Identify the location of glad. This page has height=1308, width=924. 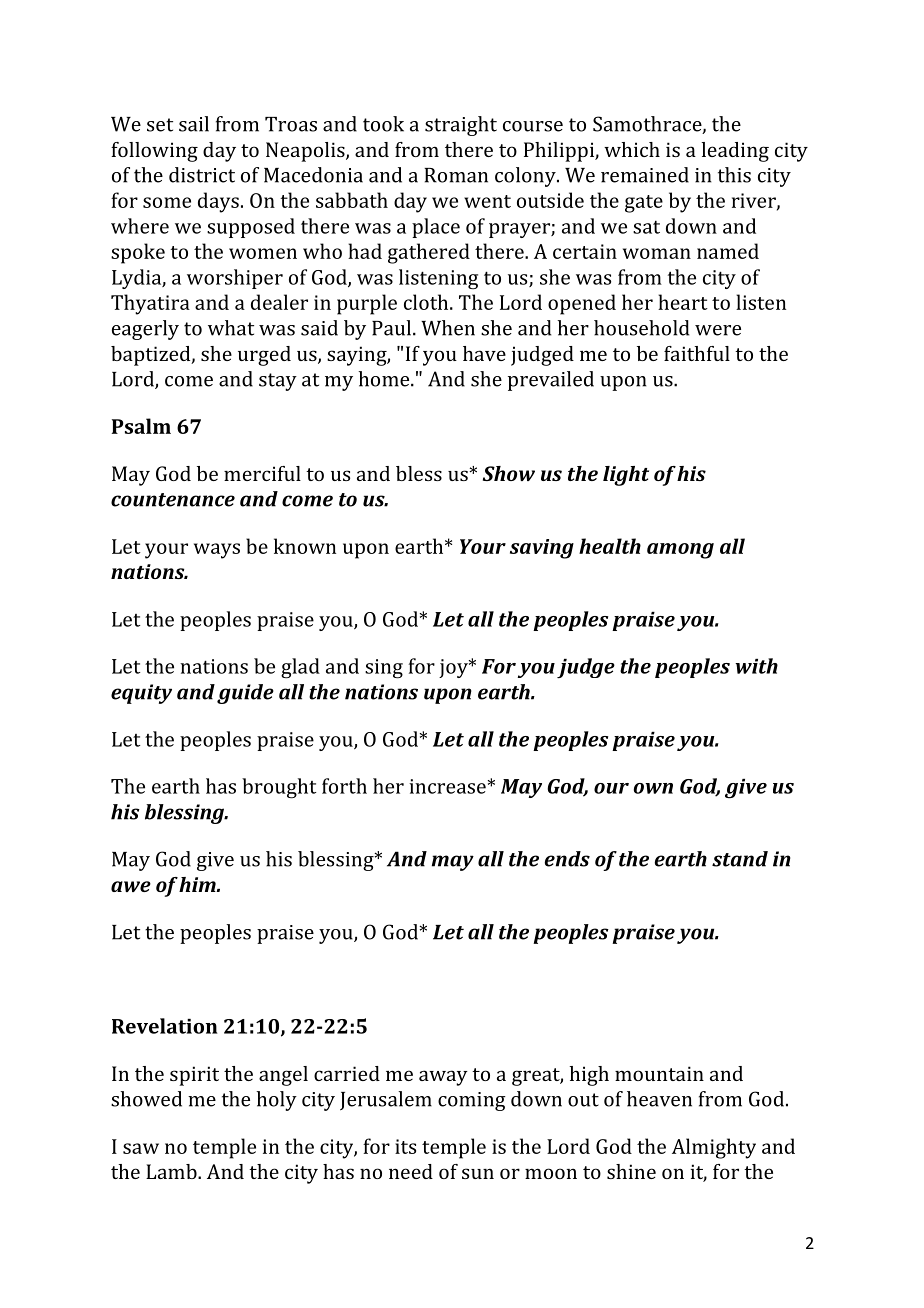
(300, 668).
